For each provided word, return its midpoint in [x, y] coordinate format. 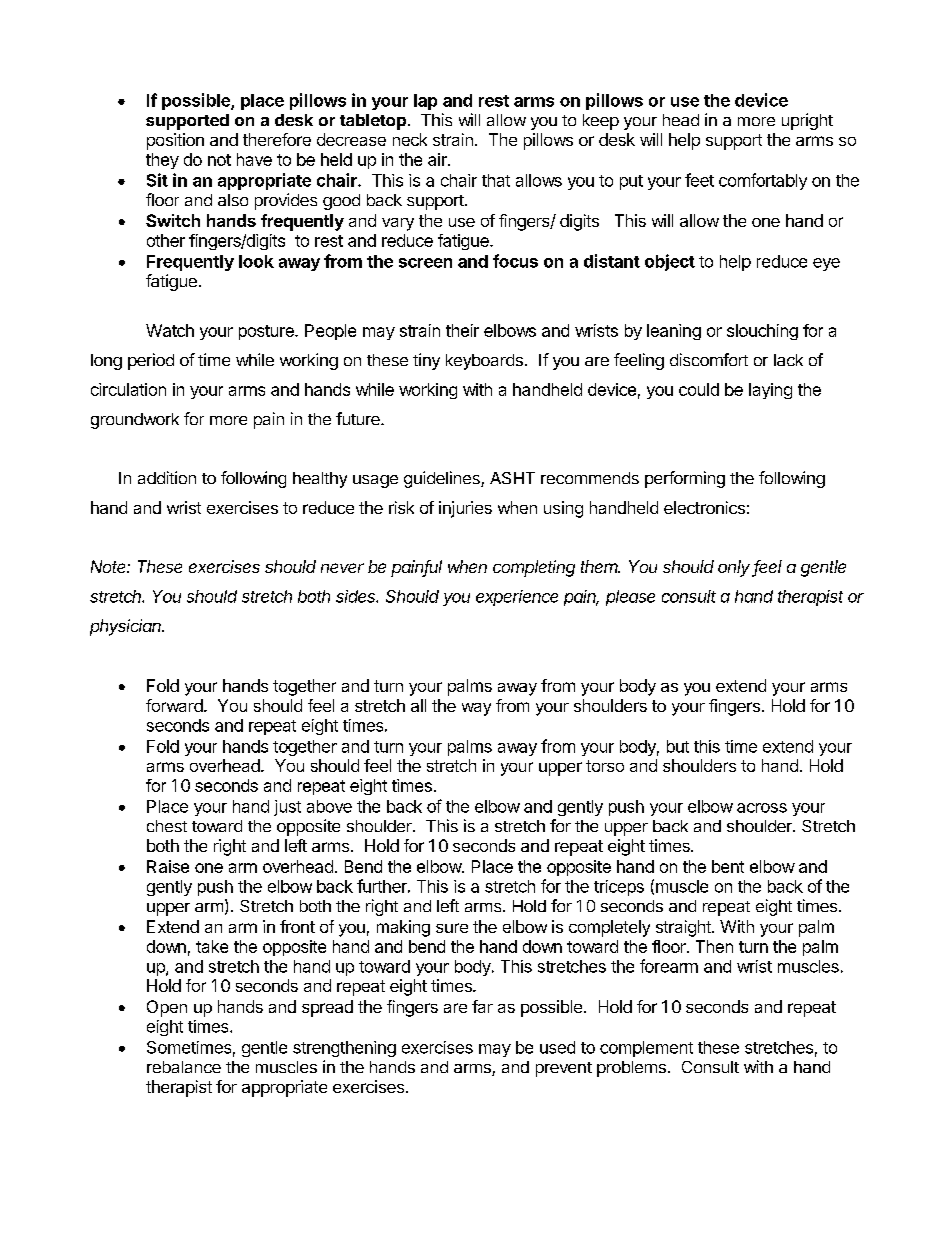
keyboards [484, 362]
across [762, 808]
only [735, 568]
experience [517, 598]
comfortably [763, 181]
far [482, 1006]
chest [167, 826]
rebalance [184, 1067]
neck [410, 139]
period [151, 361]
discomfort [709, 359]
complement [646, 1049]
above [329, 806]
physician [127, 627]
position [175, 141]
